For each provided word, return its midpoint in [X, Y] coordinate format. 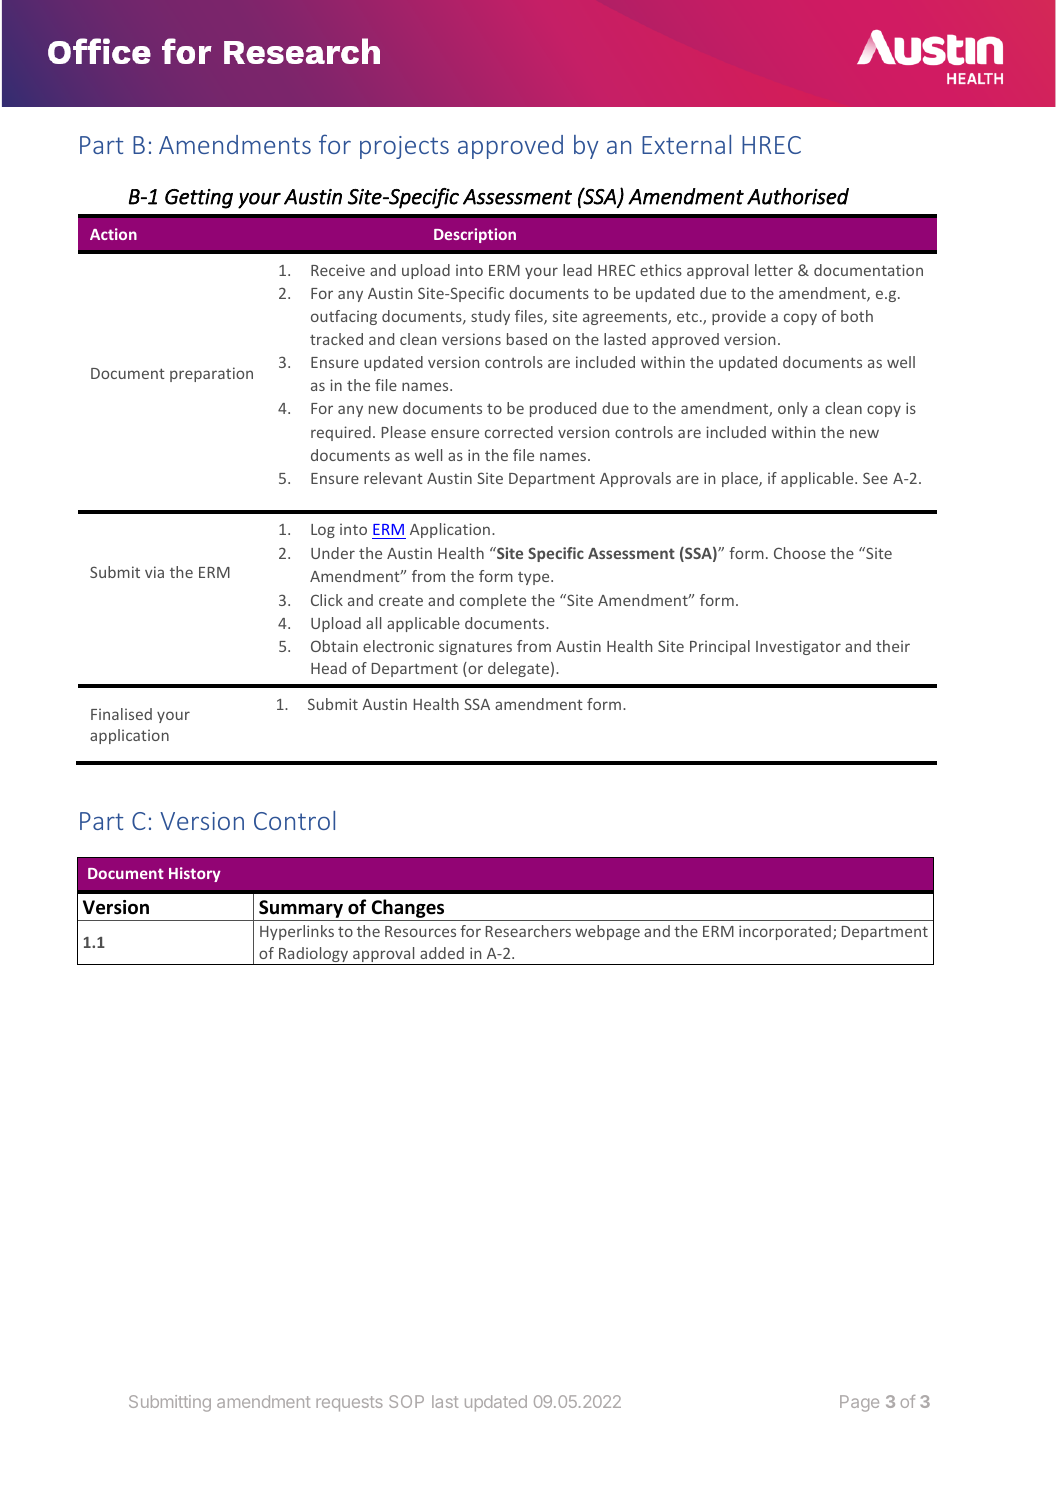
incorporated [785, 932]
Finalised [121, 714]
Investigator [798, 647]
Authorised [798, 196]
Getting [199, 199]
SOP [406, 1401]
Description [475, 235]
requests [349, 1404]
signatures [475, 647]
